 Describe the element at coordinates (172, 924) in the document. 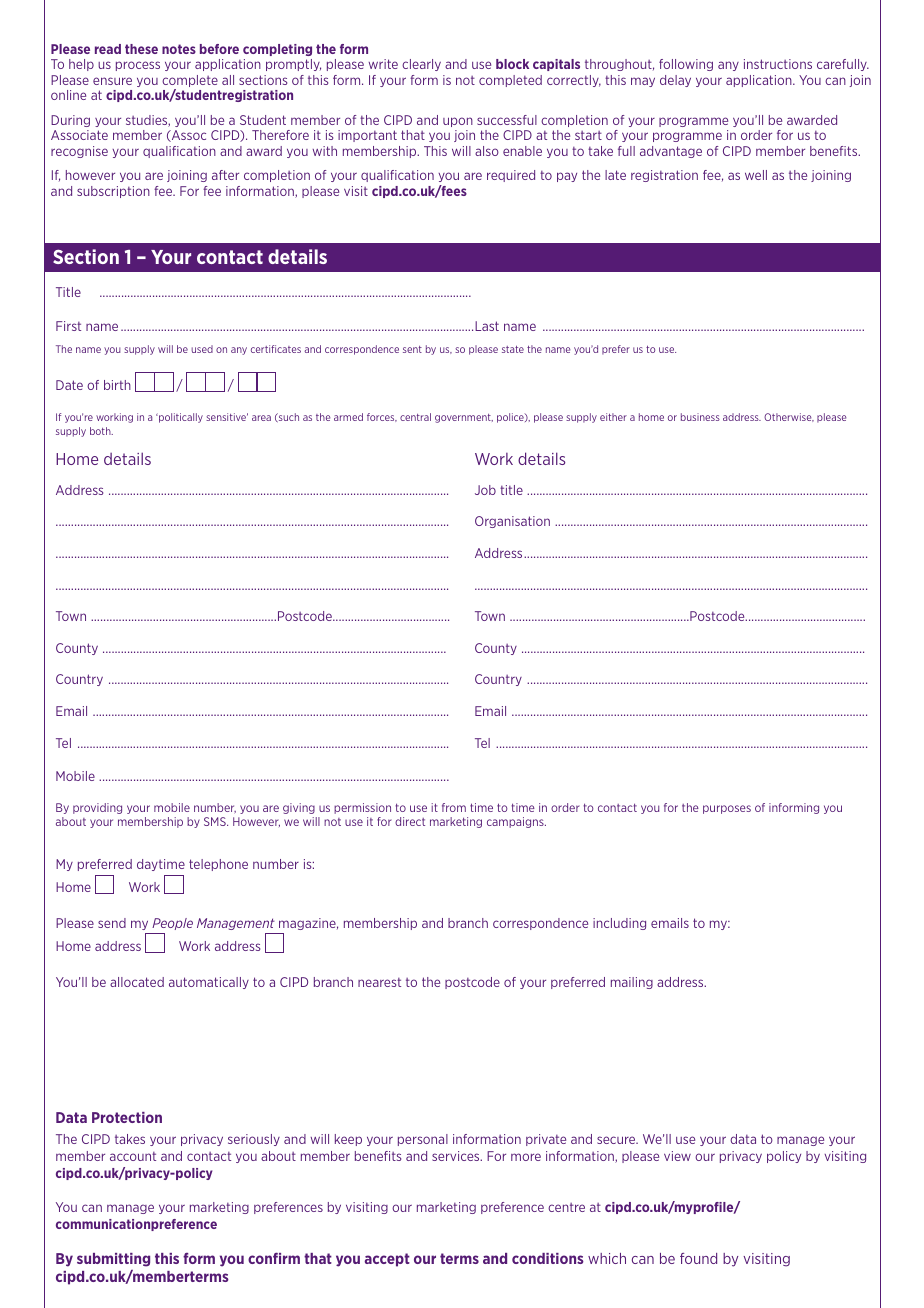

I see `People` at that location.
